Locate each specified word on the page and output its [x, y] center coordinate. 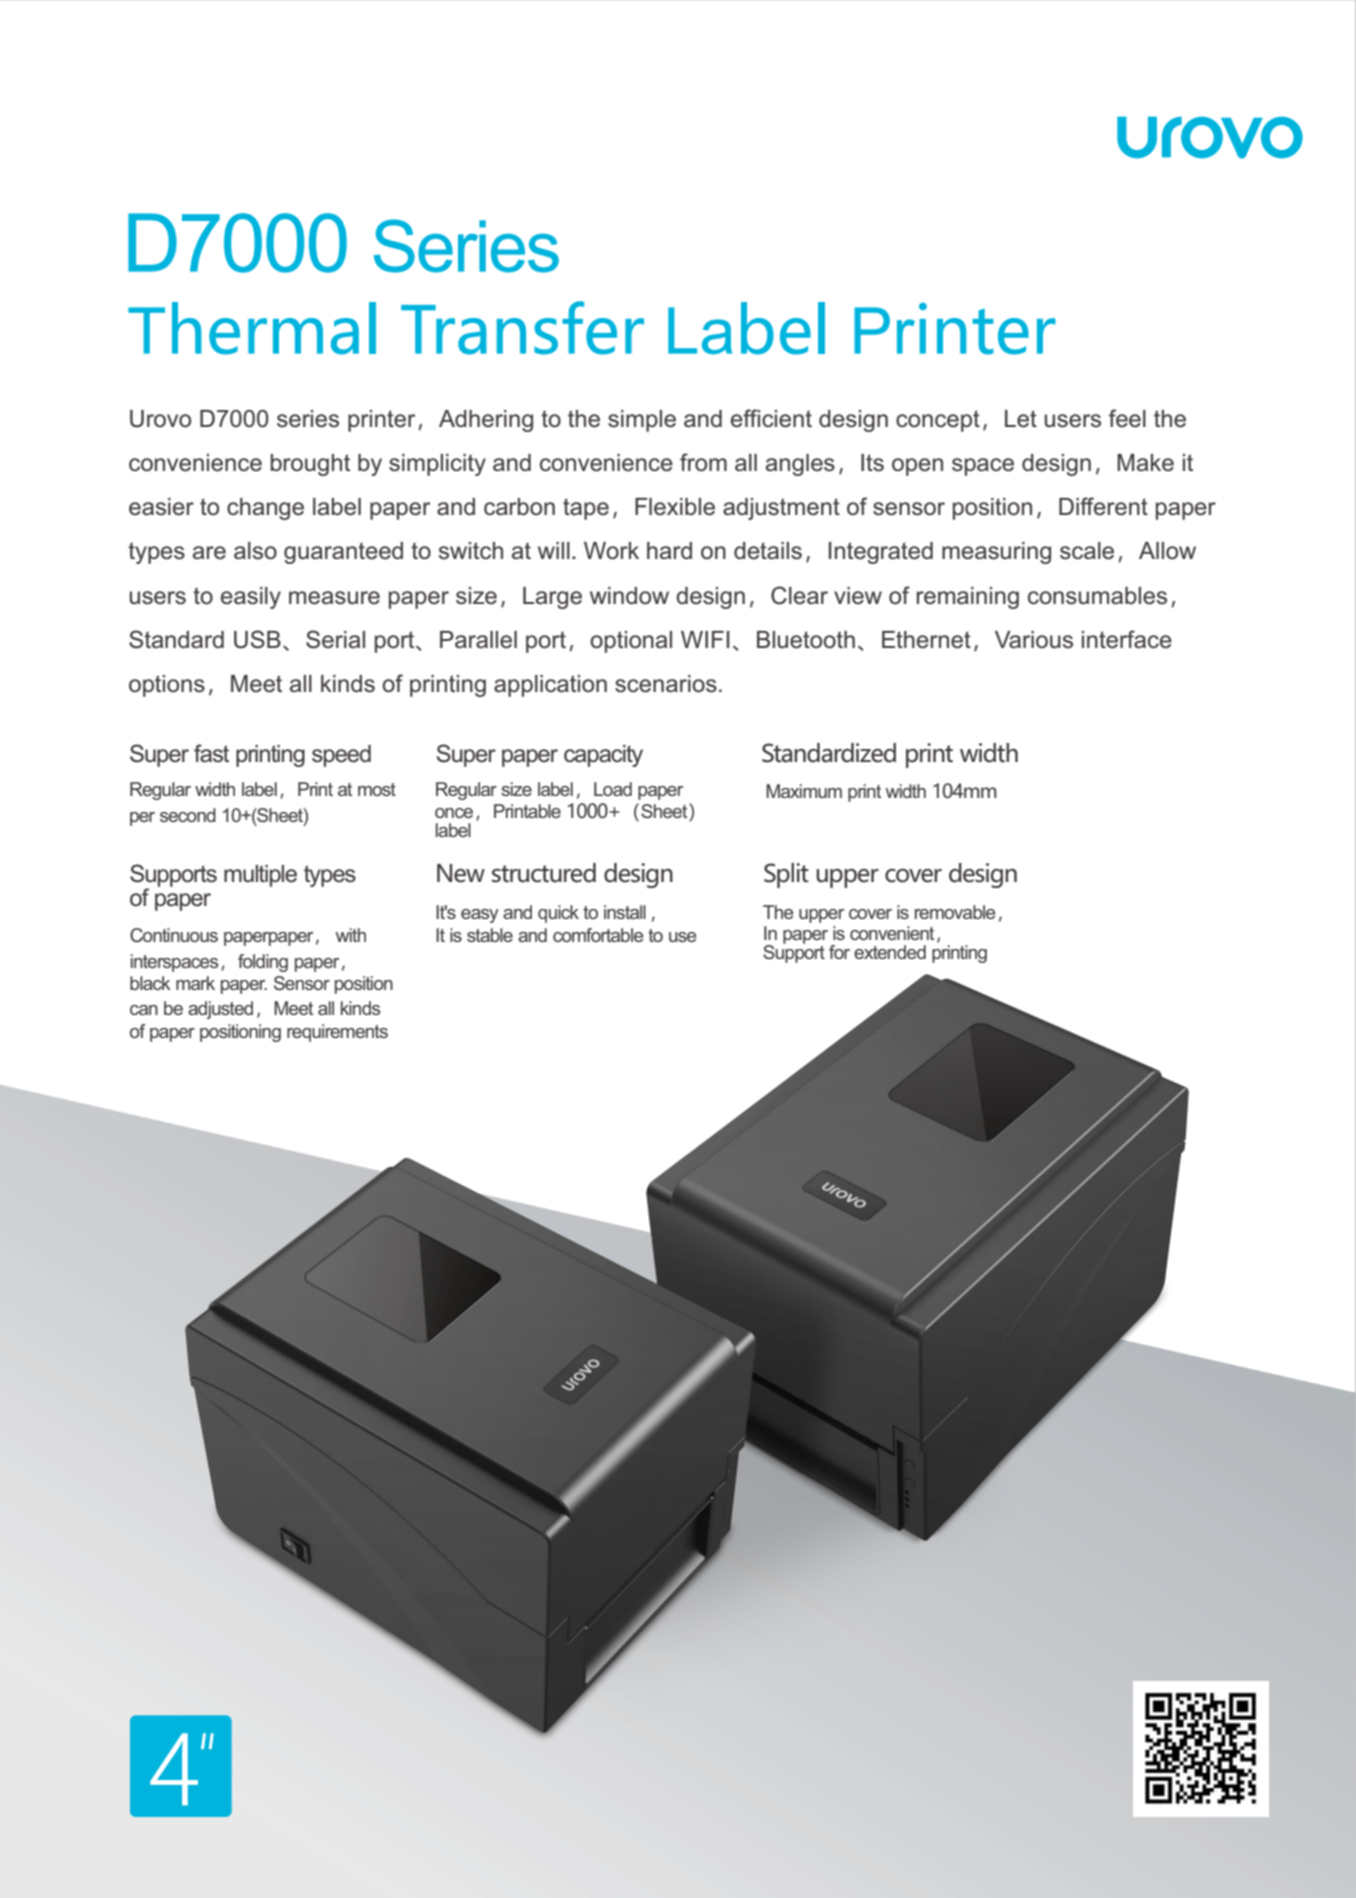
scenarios [666, 684]
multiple [260, 876]
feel [1127, 418]
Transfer [522, 328]
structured [544, 873]
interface [1127, 639]
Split [786, 875]
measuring [996, 553]
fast [211, 753]
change [265, 509]
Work [611, 551]
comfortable [598, 935]
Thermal [252, 328]
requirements [337, 1033]
